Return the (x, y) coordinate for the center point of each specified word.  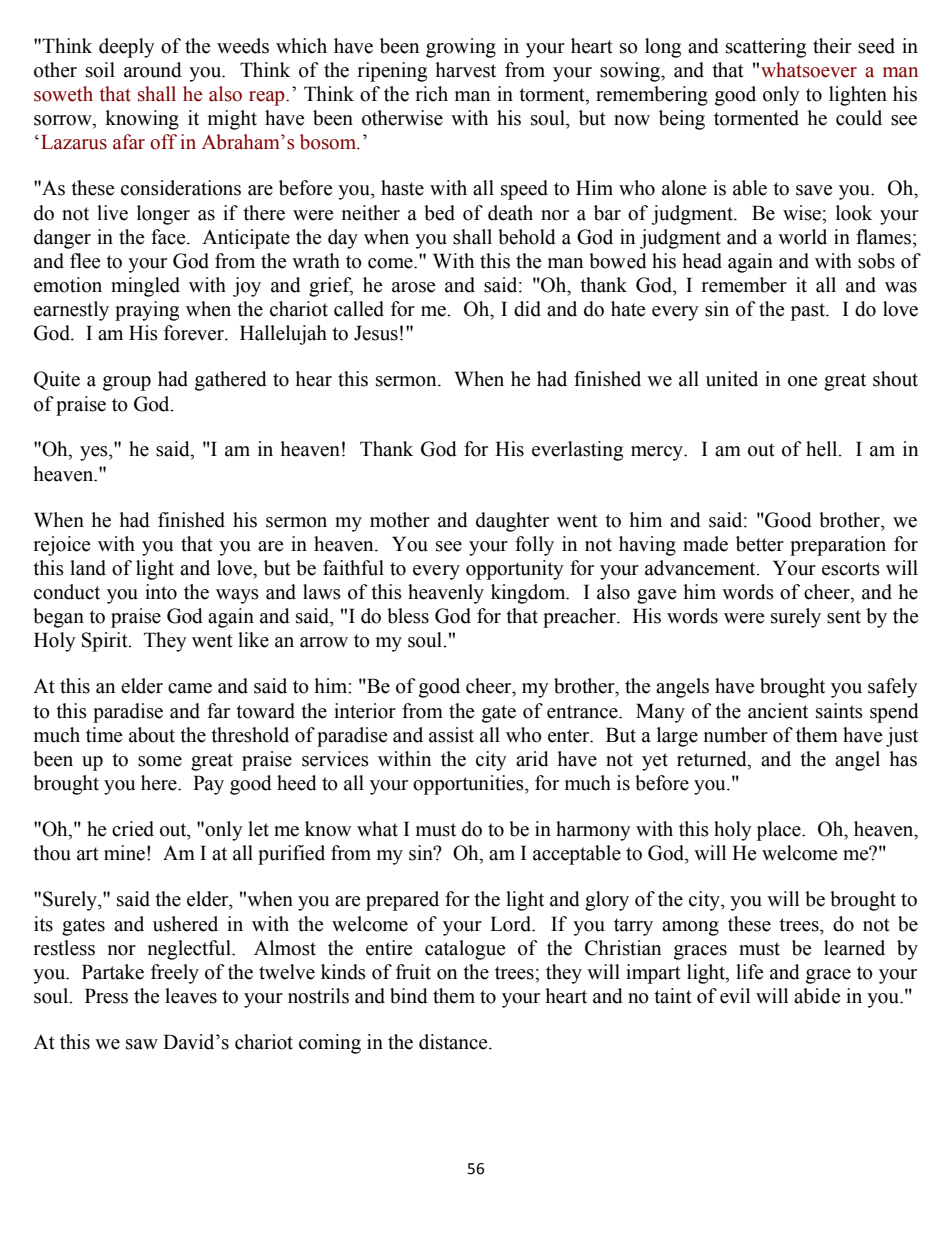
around (153, 70)
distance (454, 1042)
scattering (766, 48)
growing (461, 48)
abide (817, 996)
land (88, 568)
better (760, 544)
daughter (512, 522)
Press (106, 996)
